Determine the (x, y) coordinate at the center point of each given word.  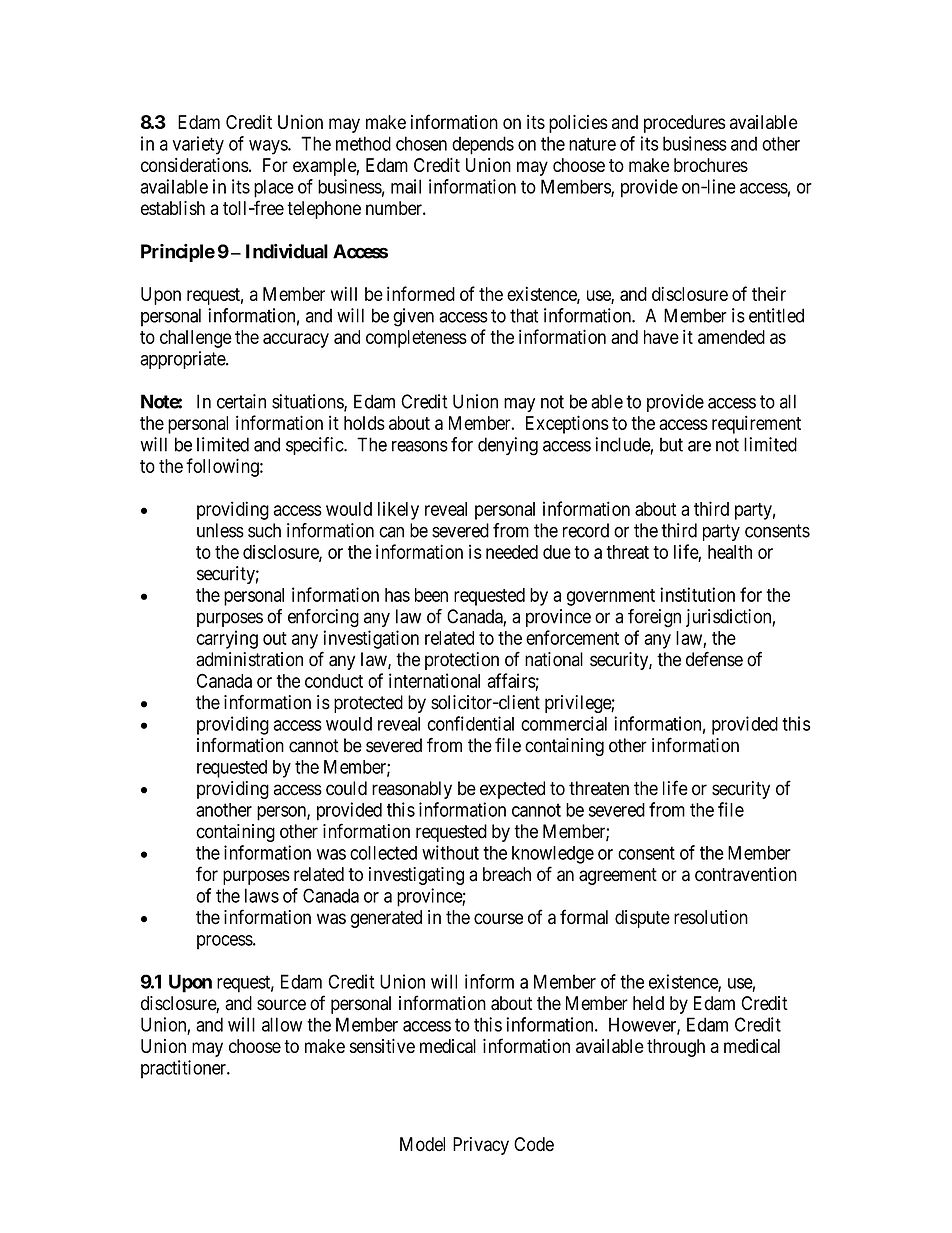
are (699, 446)
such (264, 530)
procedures (684, 124)
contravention (746, 874)
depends (483, 145)
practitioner (184, 1069)
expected (512, 790)
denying (508, 446)
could (346, 788)
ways (269, 147)
